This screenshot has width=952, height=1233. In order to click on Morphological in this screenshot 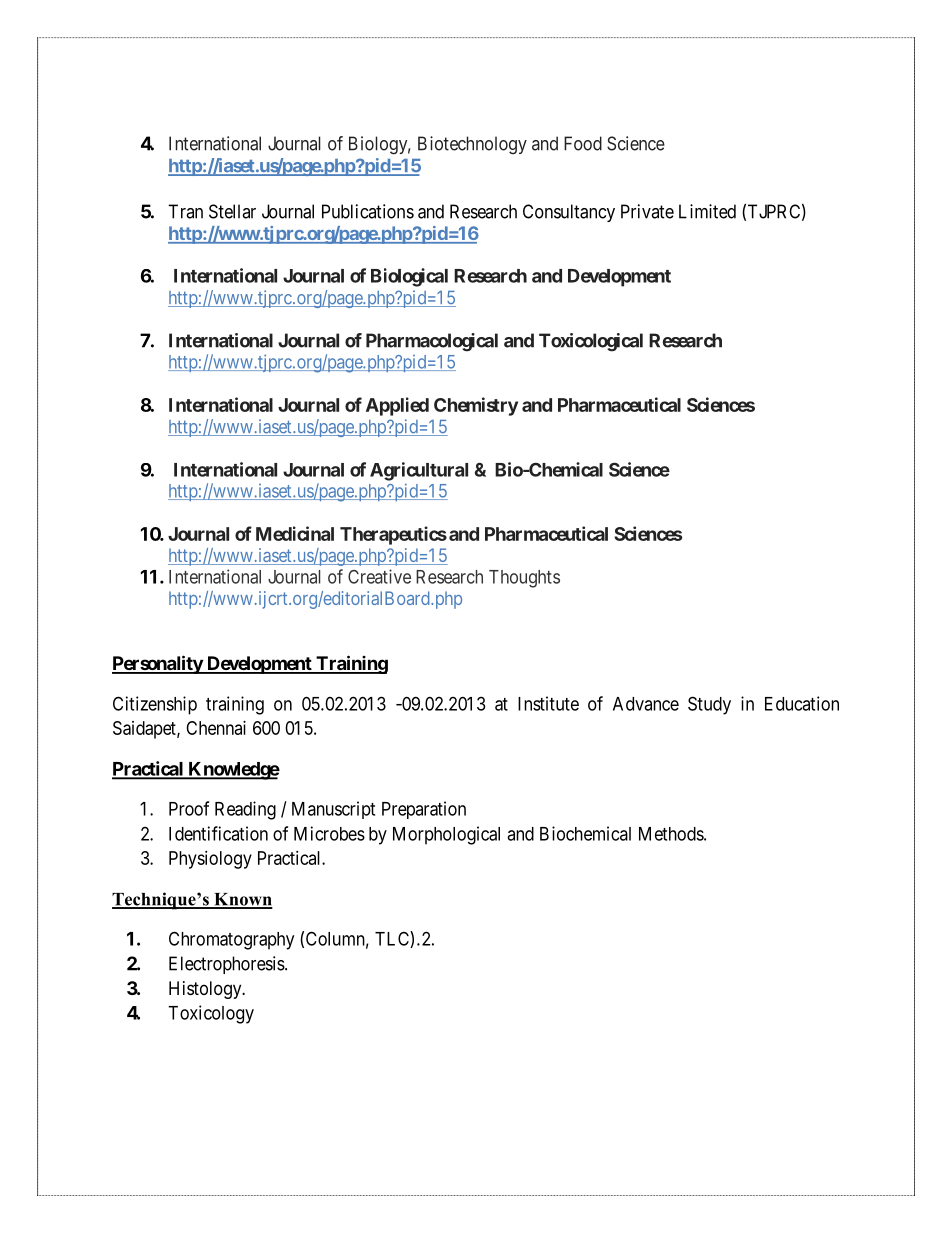, I will do `click(446, 835)`.
